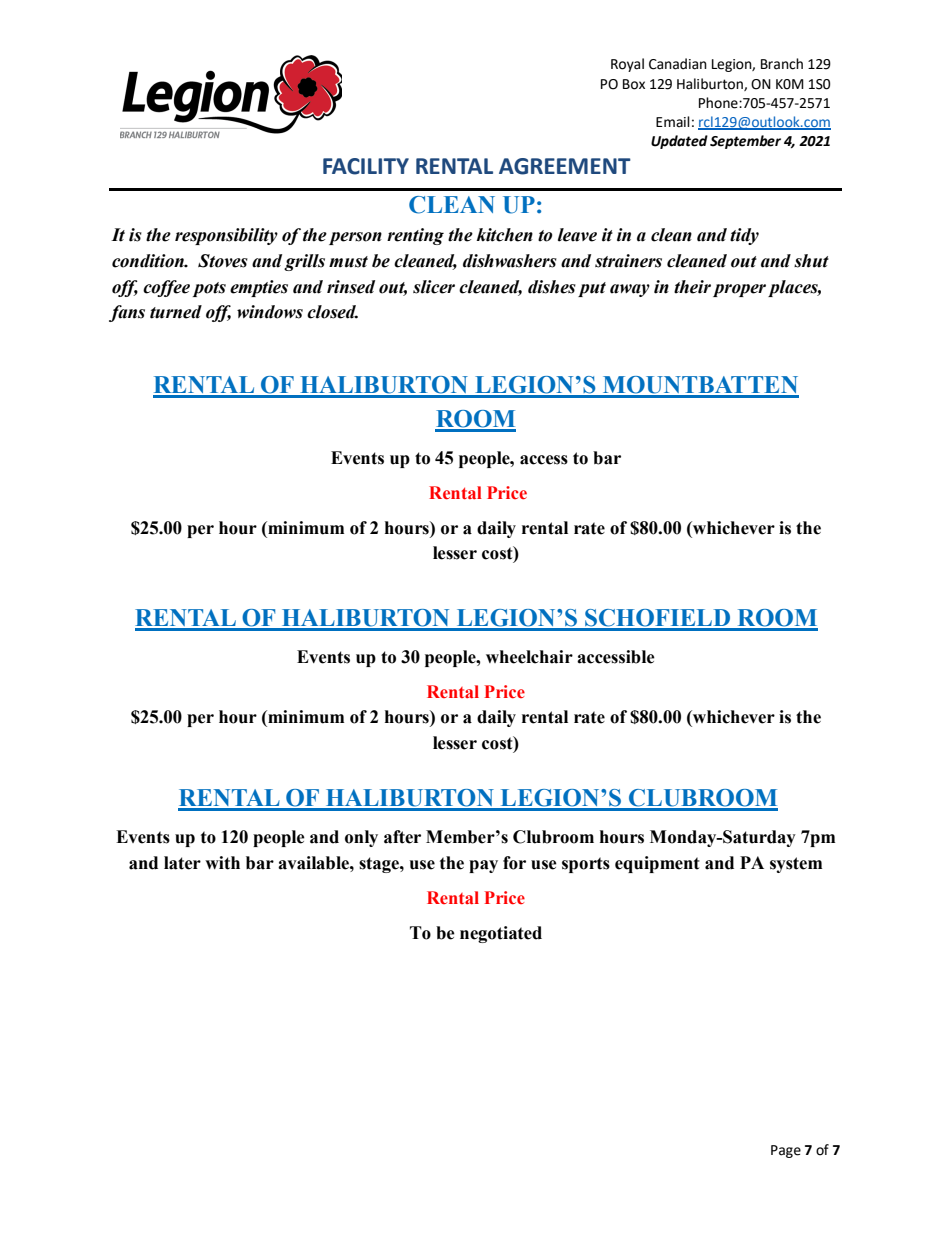 The image size is (952, 1233). I want to click on September, so click(745, 142).
